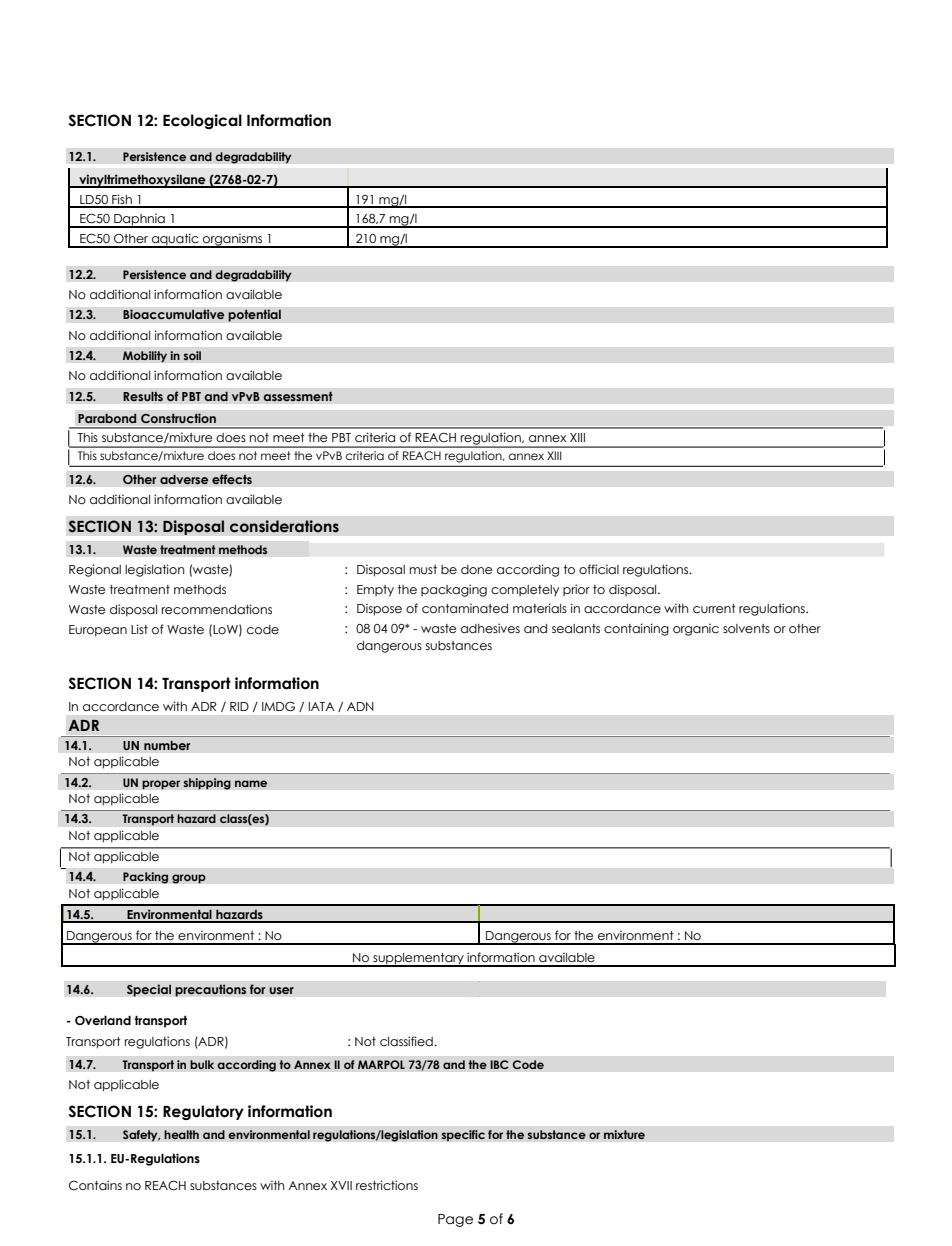  Describe the element at coordinates (254, 315) in the screenshot. I see `potential` at that location.
